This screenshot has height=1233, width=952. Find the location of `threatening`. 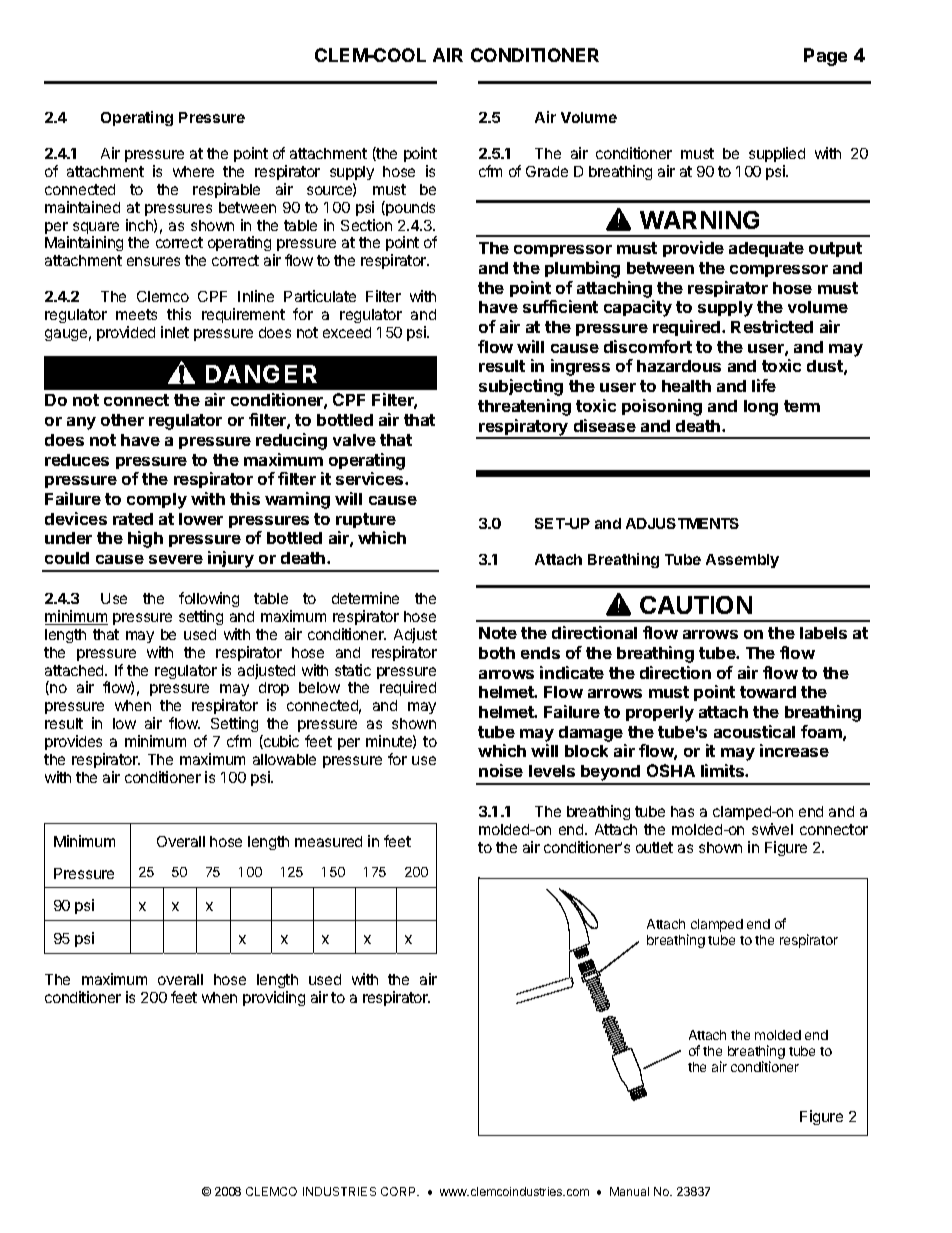

threatening is located at coordinates (524, 407).
